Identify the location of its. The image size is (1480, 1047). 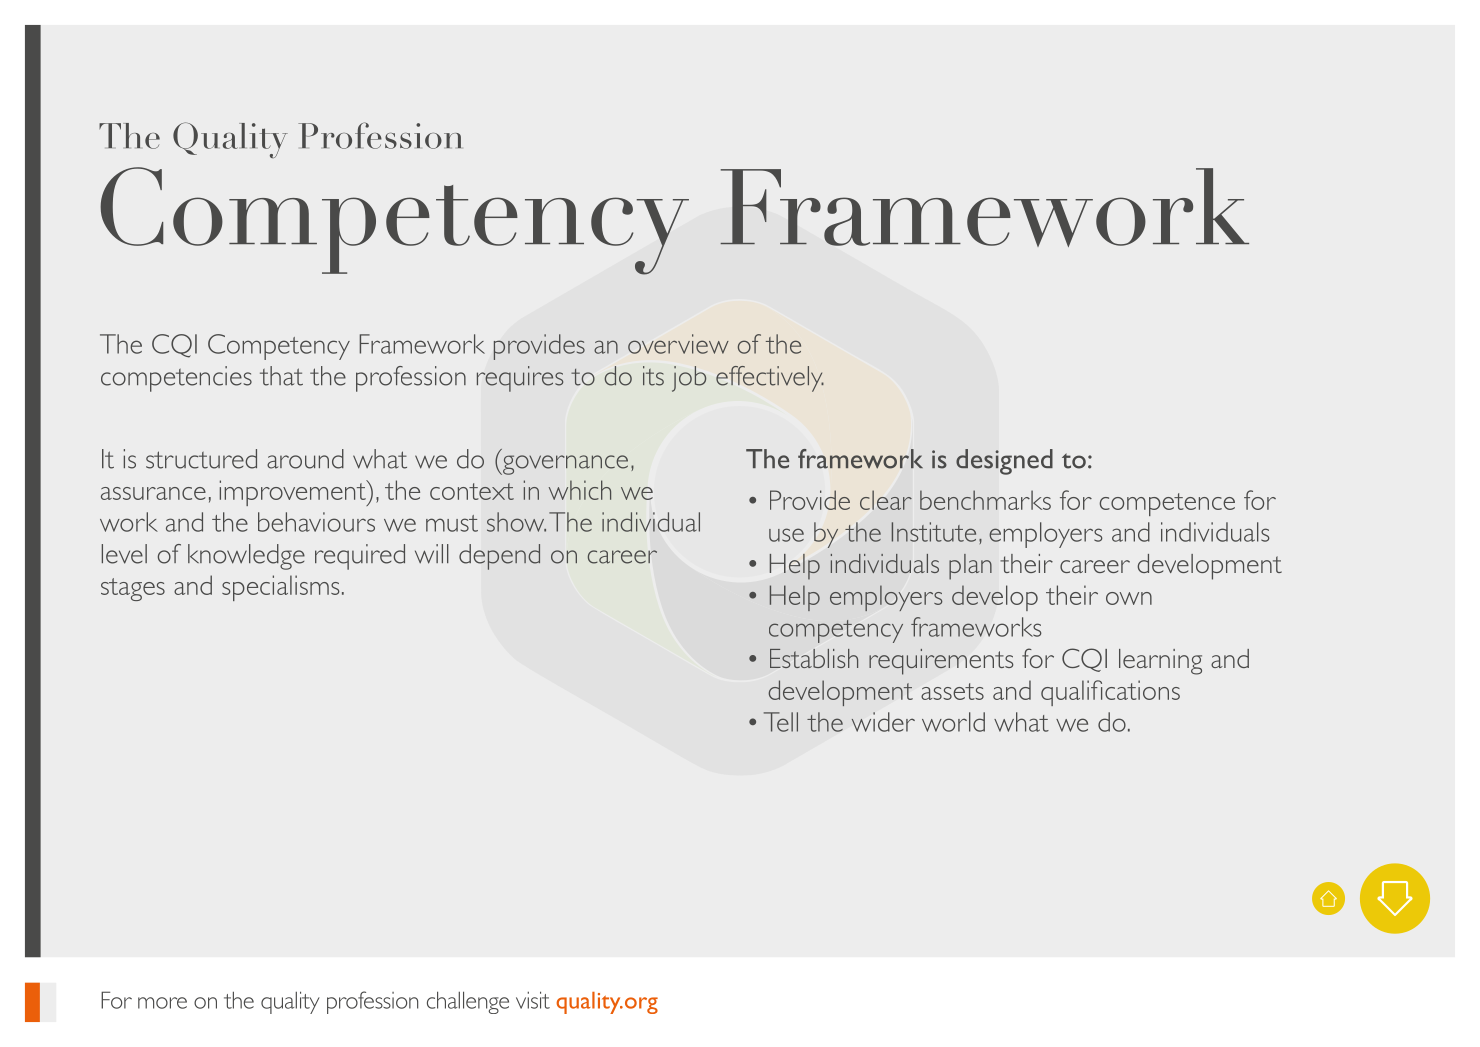
(653, 376).
